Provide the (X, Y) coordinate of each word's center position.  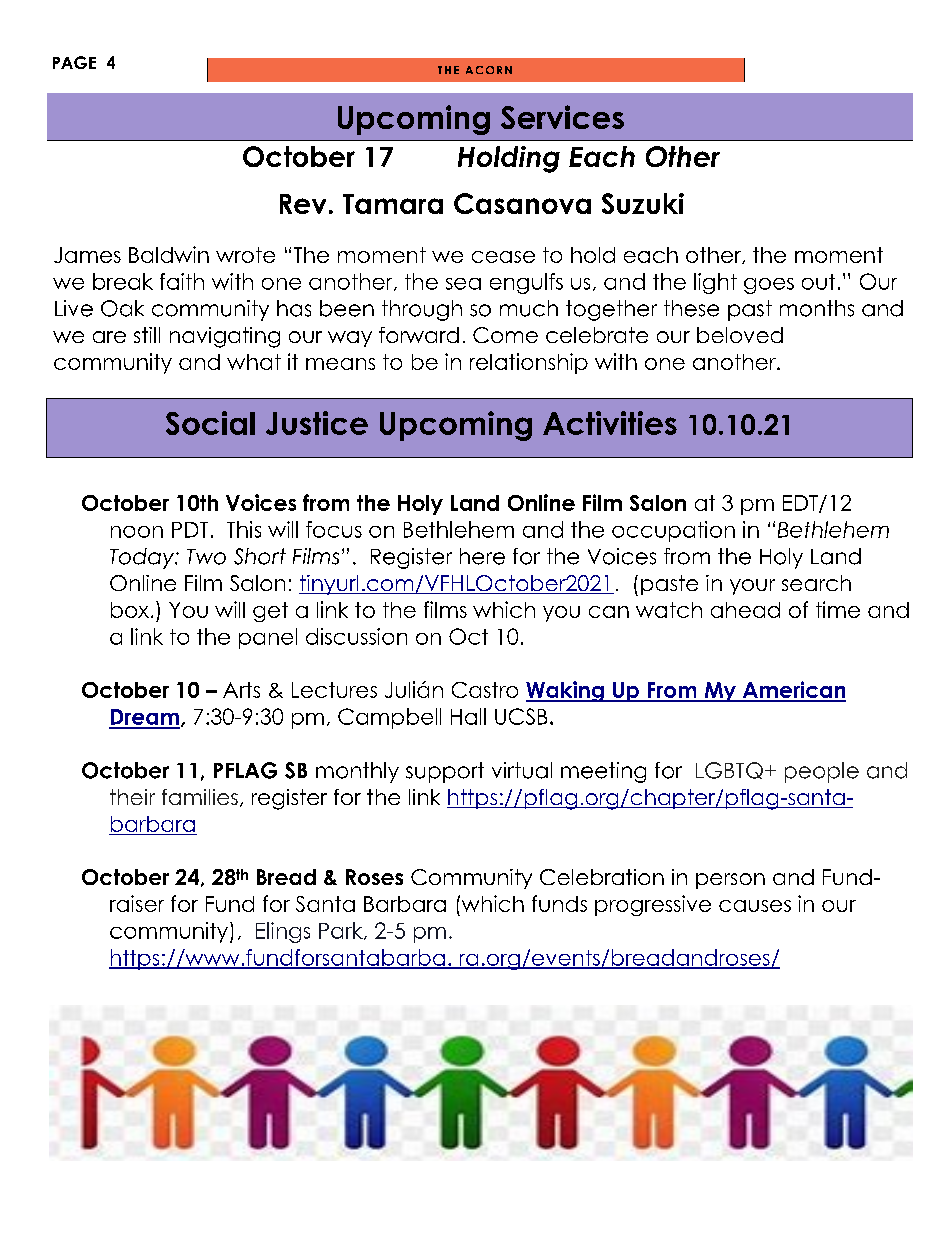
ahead (745, 610)
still (147, 335)
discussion (356, 636)
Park (342, 931)
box (130, 610)
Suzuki (643, 203)
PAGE (74, 62)
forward (419, 335)
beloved (740, 335)
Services (562, 117)
